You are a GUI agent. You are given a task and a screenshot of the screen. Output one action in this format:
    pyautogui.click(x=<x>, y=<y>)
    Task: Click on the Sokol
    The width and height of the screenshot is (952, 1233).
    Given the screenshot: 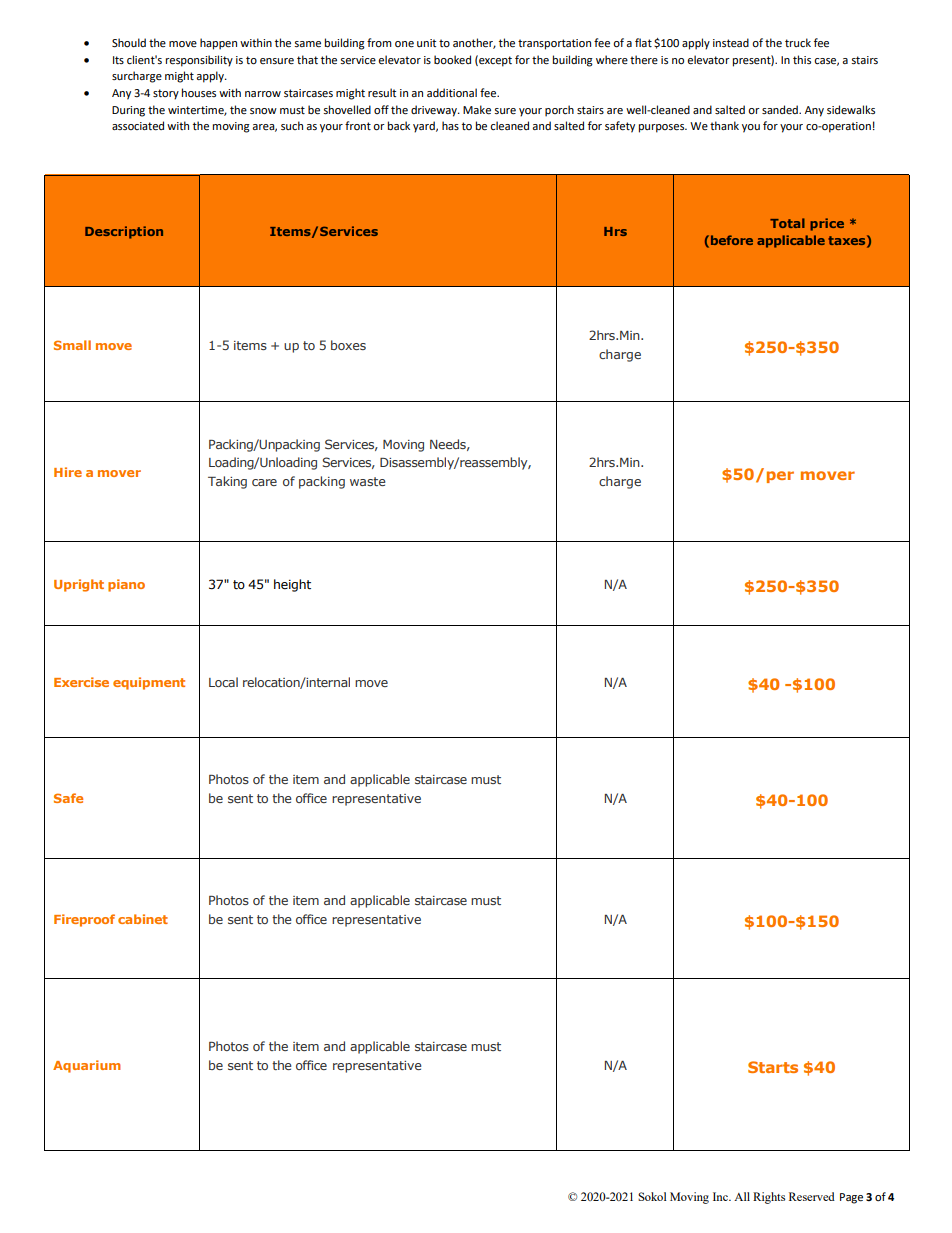 What is the action you would take?
    pyautogui.click(x=652, y=1196)
